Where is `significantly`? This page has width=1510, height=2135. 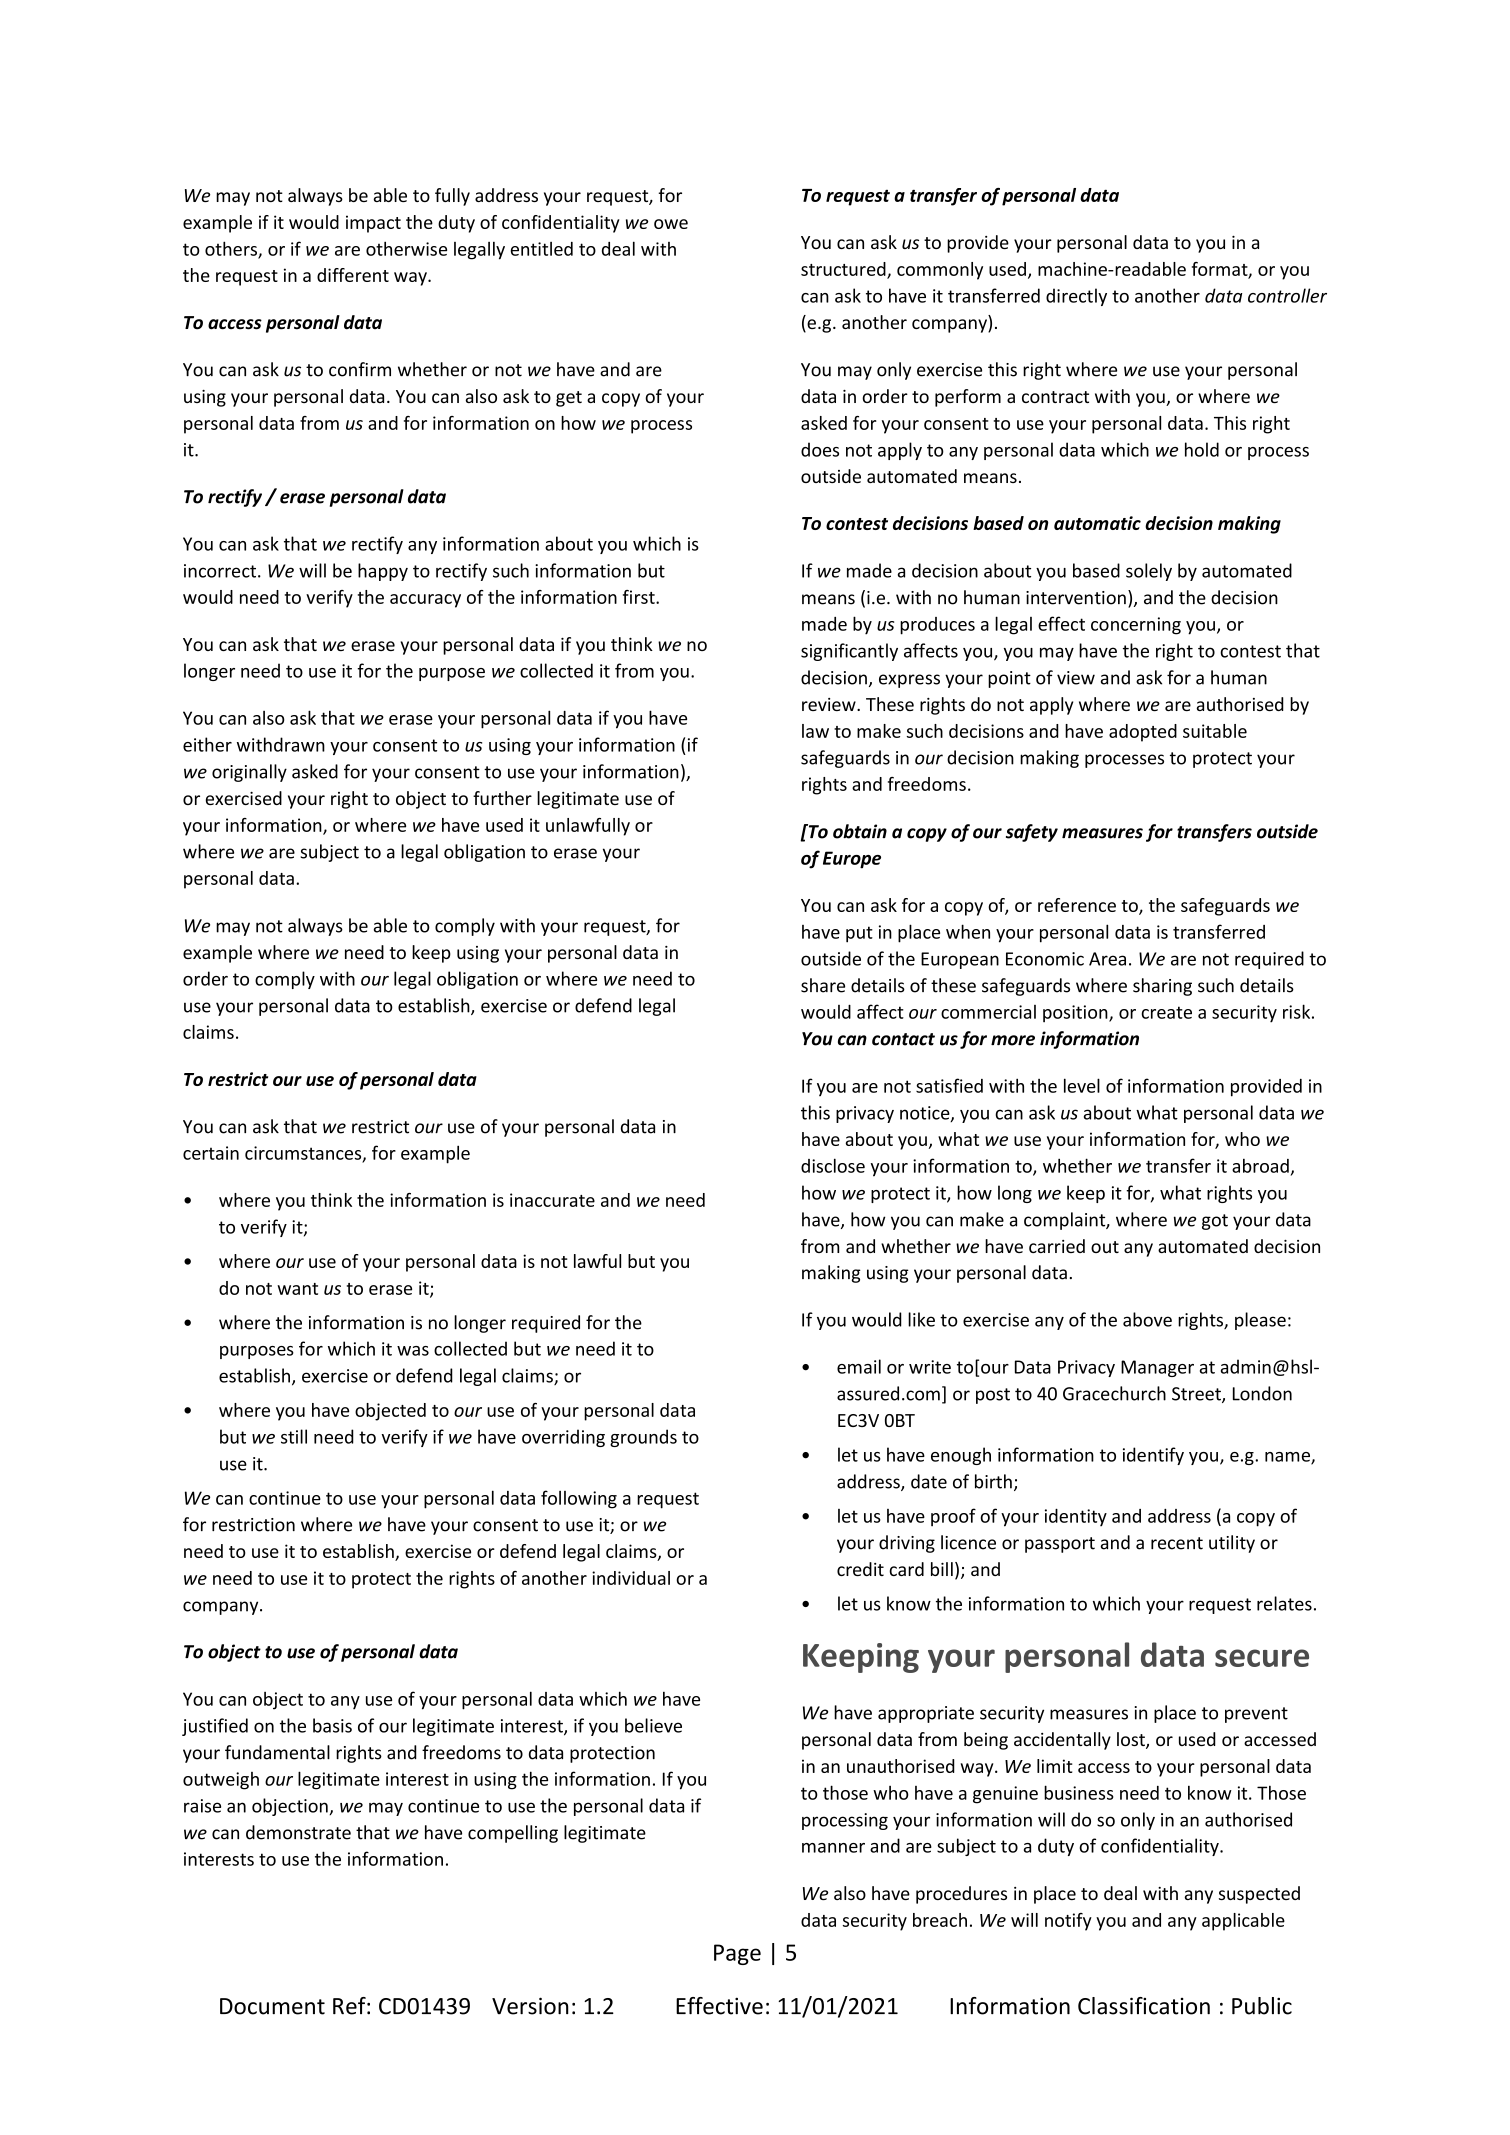
significantly is located at coordinates (849, 652).
